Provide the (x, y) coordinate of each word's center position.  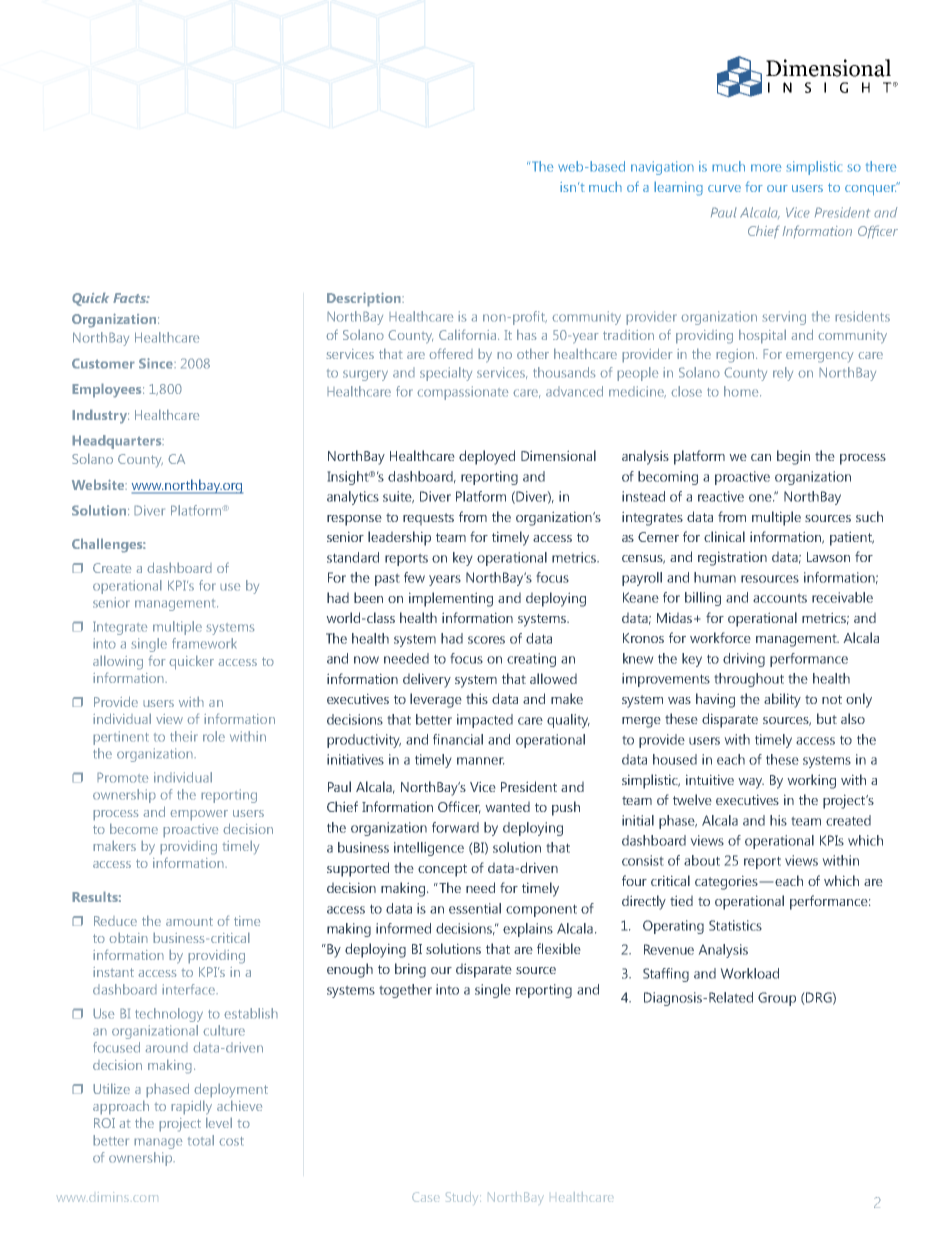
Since (157, 363)
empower (199, 815)
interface (190, 989)
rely (783, 374)
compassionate (463, 393)
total (201, 1140)
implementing (451, 599)
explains (528, 930)
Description (365, 299)
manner (481, 761)
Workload (749, 973)
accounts (780, 598)
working (811, 781)
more (766, 168)
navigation (662, 168)
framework (204, 643)
